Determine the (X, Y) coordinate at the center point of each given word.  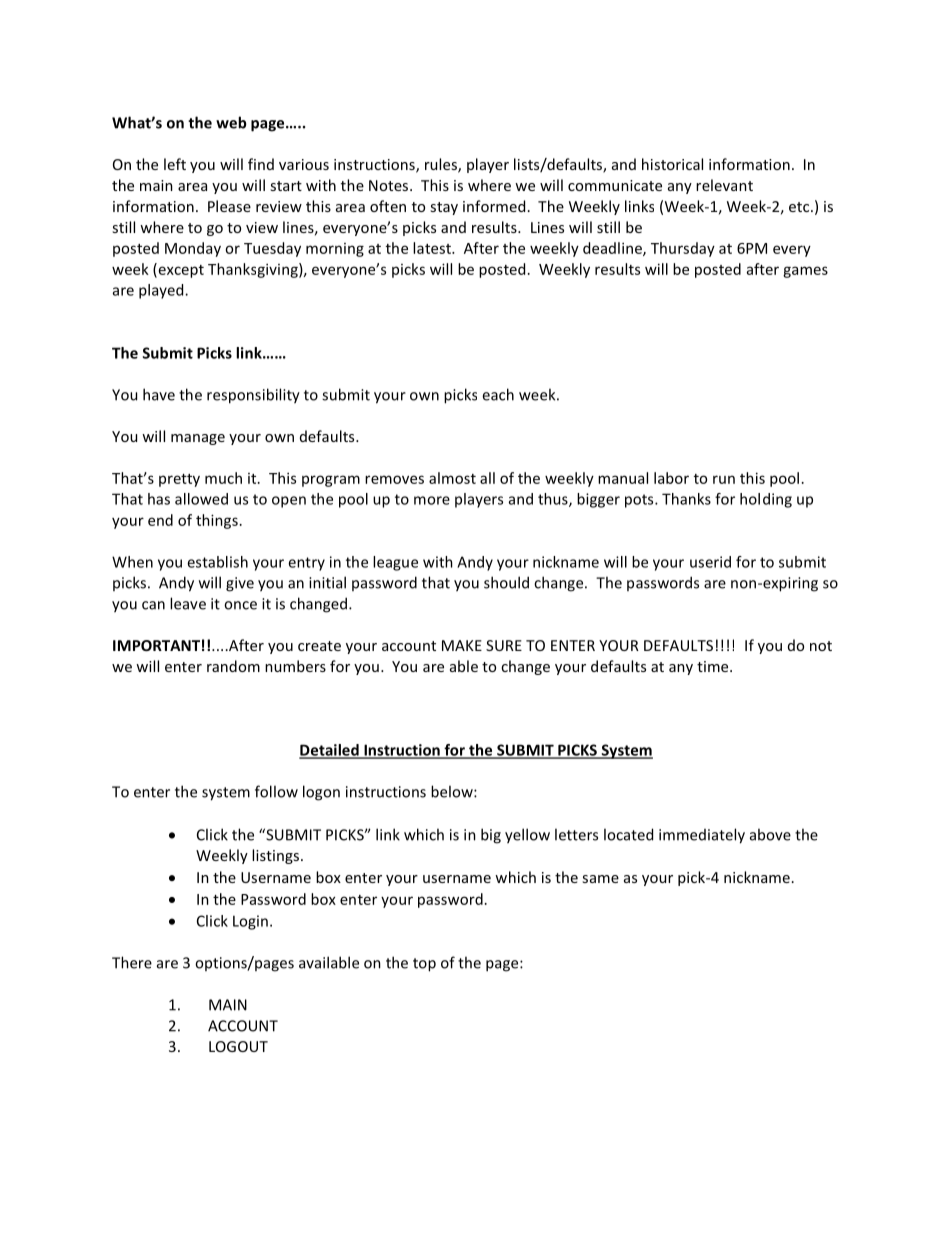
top (424, 965)
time (714, 666)
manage (198, 439)
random (233, 666)
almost (452, 478)
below (453, 791)
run (724, 479)
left (175, 164)
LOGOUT (238, 1046)
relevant (724, 185)
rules (442, 165)
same (600, 879)
